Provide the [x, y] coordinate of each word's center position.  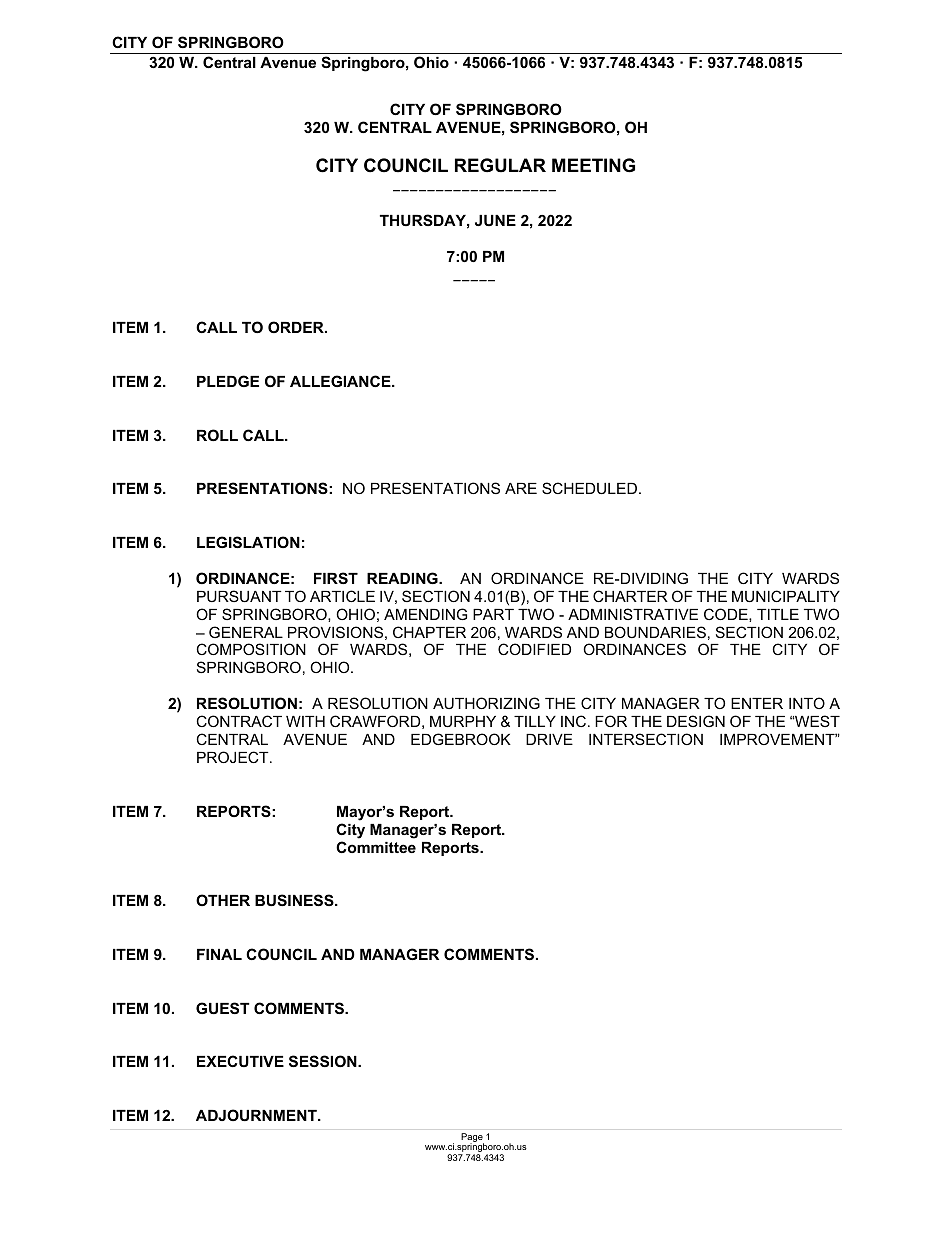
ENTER [757, 703]
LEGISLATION [248, 542]
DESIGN [696, 721]
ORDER [297, 327]
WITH [305, 721]
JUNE [495, 220]
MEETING [593, 165]
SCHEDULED [589, 488]
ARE [521, 488]
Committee [376, 847]
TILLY [535, 721]
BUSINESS [295, 900]
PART [493, 614]
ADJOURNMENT [257, 1115]
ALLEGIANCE [341, 381]
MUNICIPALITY [786, 596]
